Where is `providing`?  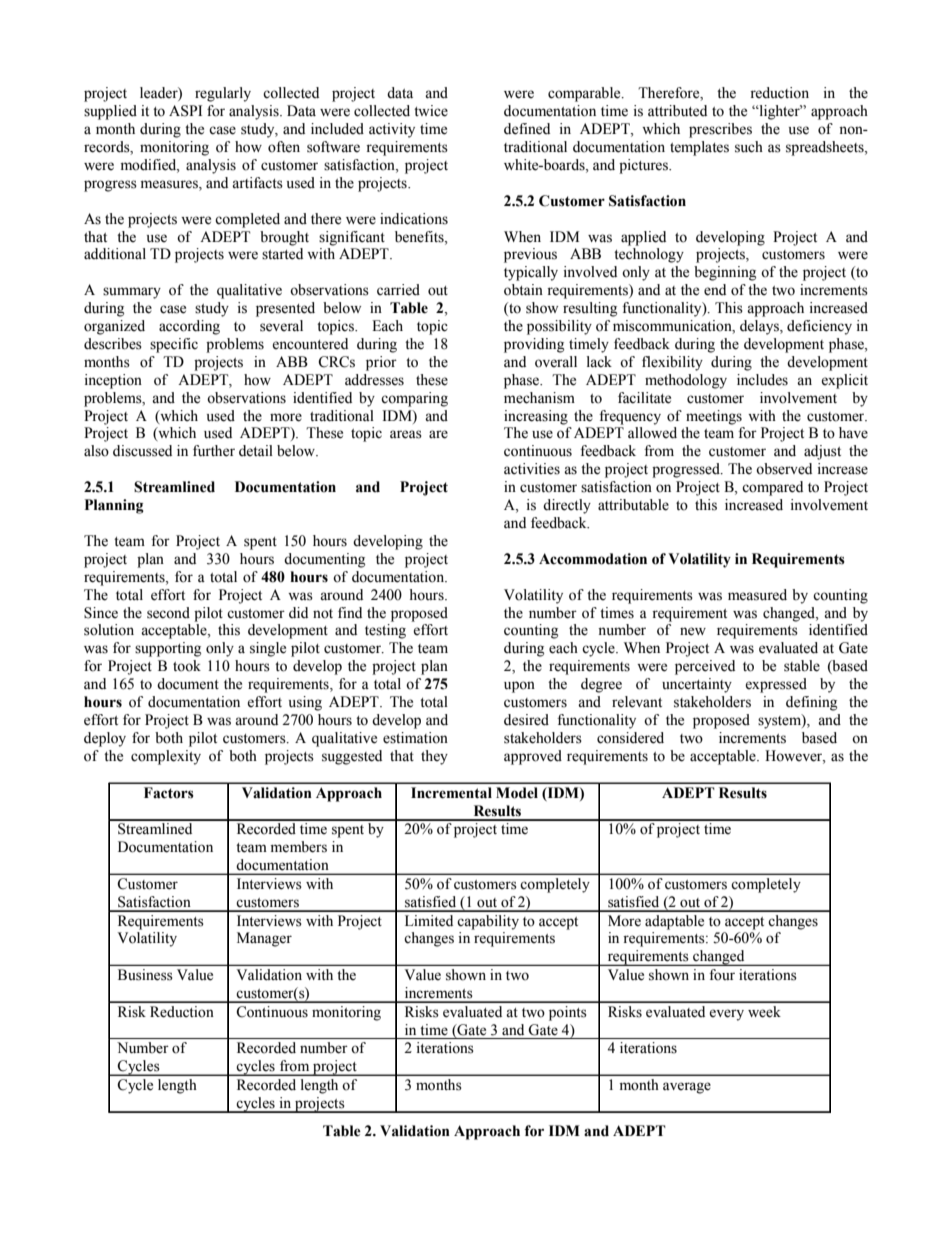
providing is located at coordinates (534, 345).
